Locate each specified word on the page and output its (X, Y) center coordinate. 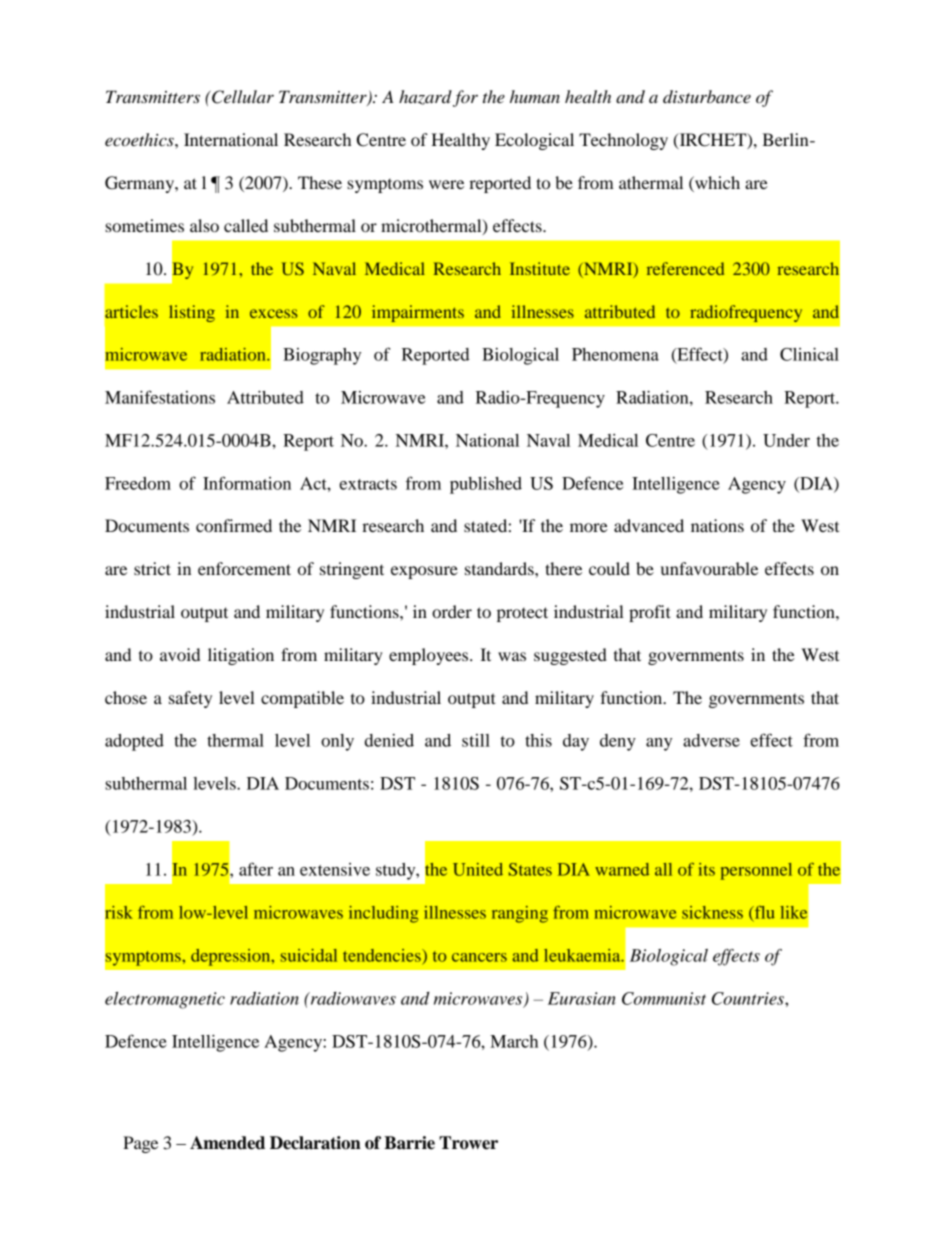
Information (247, 483)
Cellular (242, 97)
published (486, 485)
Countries (749, 998)
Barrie (409, 1143)
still (476, 740)
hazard (425, 97)
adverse (711, 740)
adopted (134, 742)
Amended (227, 1143)
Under (786, 440)
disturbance (707, 97)
